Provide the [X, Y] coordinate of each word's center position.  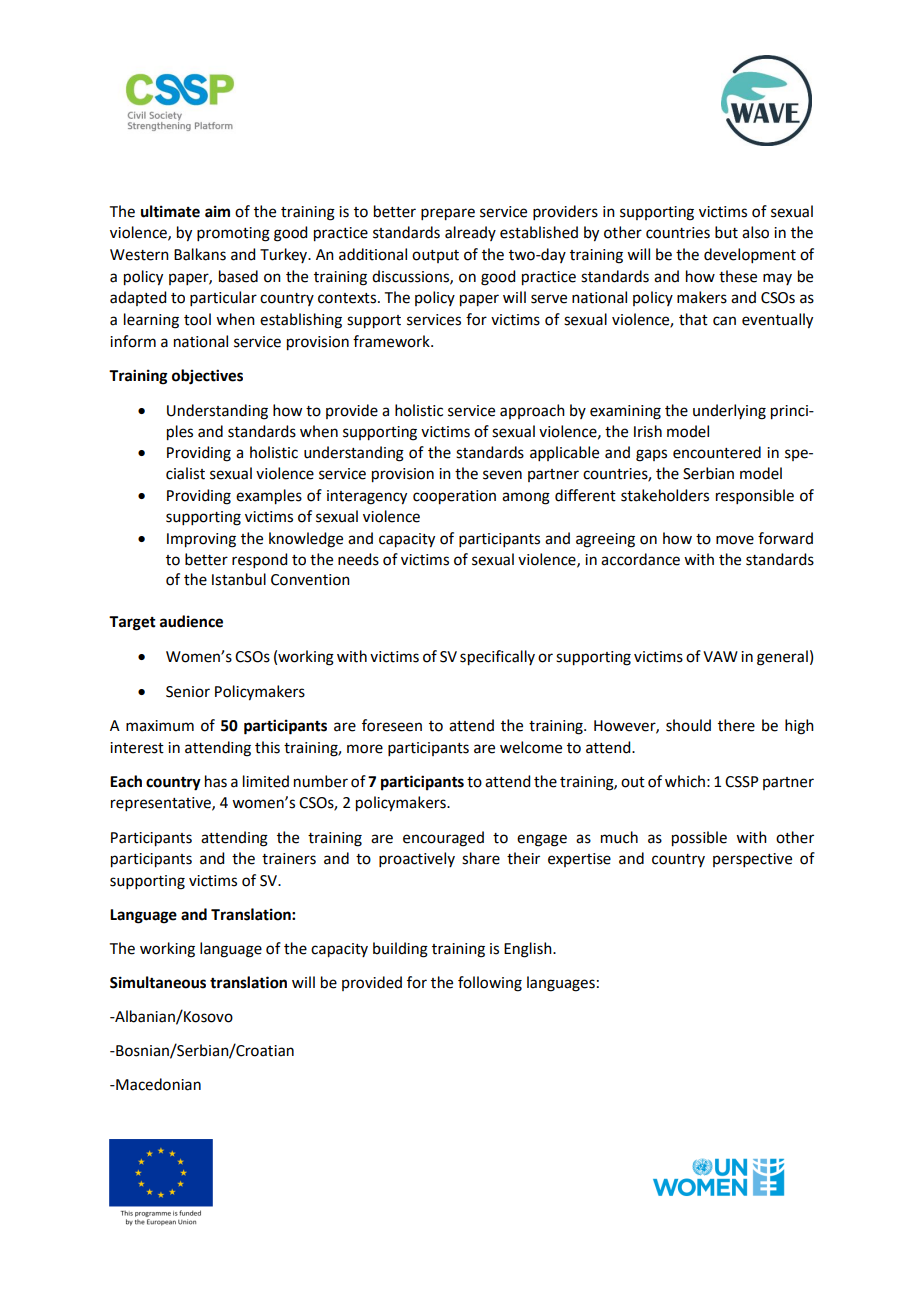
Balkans [200, 254]
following [490, 984]
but [726, 232]
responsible [755, 496]
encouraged [443, 839]
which [685, 781]
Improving [201, 540]
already [470, 233]
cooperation [454, 497]
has [216, 781]
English [529, 950]
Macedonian [157, 1084]
